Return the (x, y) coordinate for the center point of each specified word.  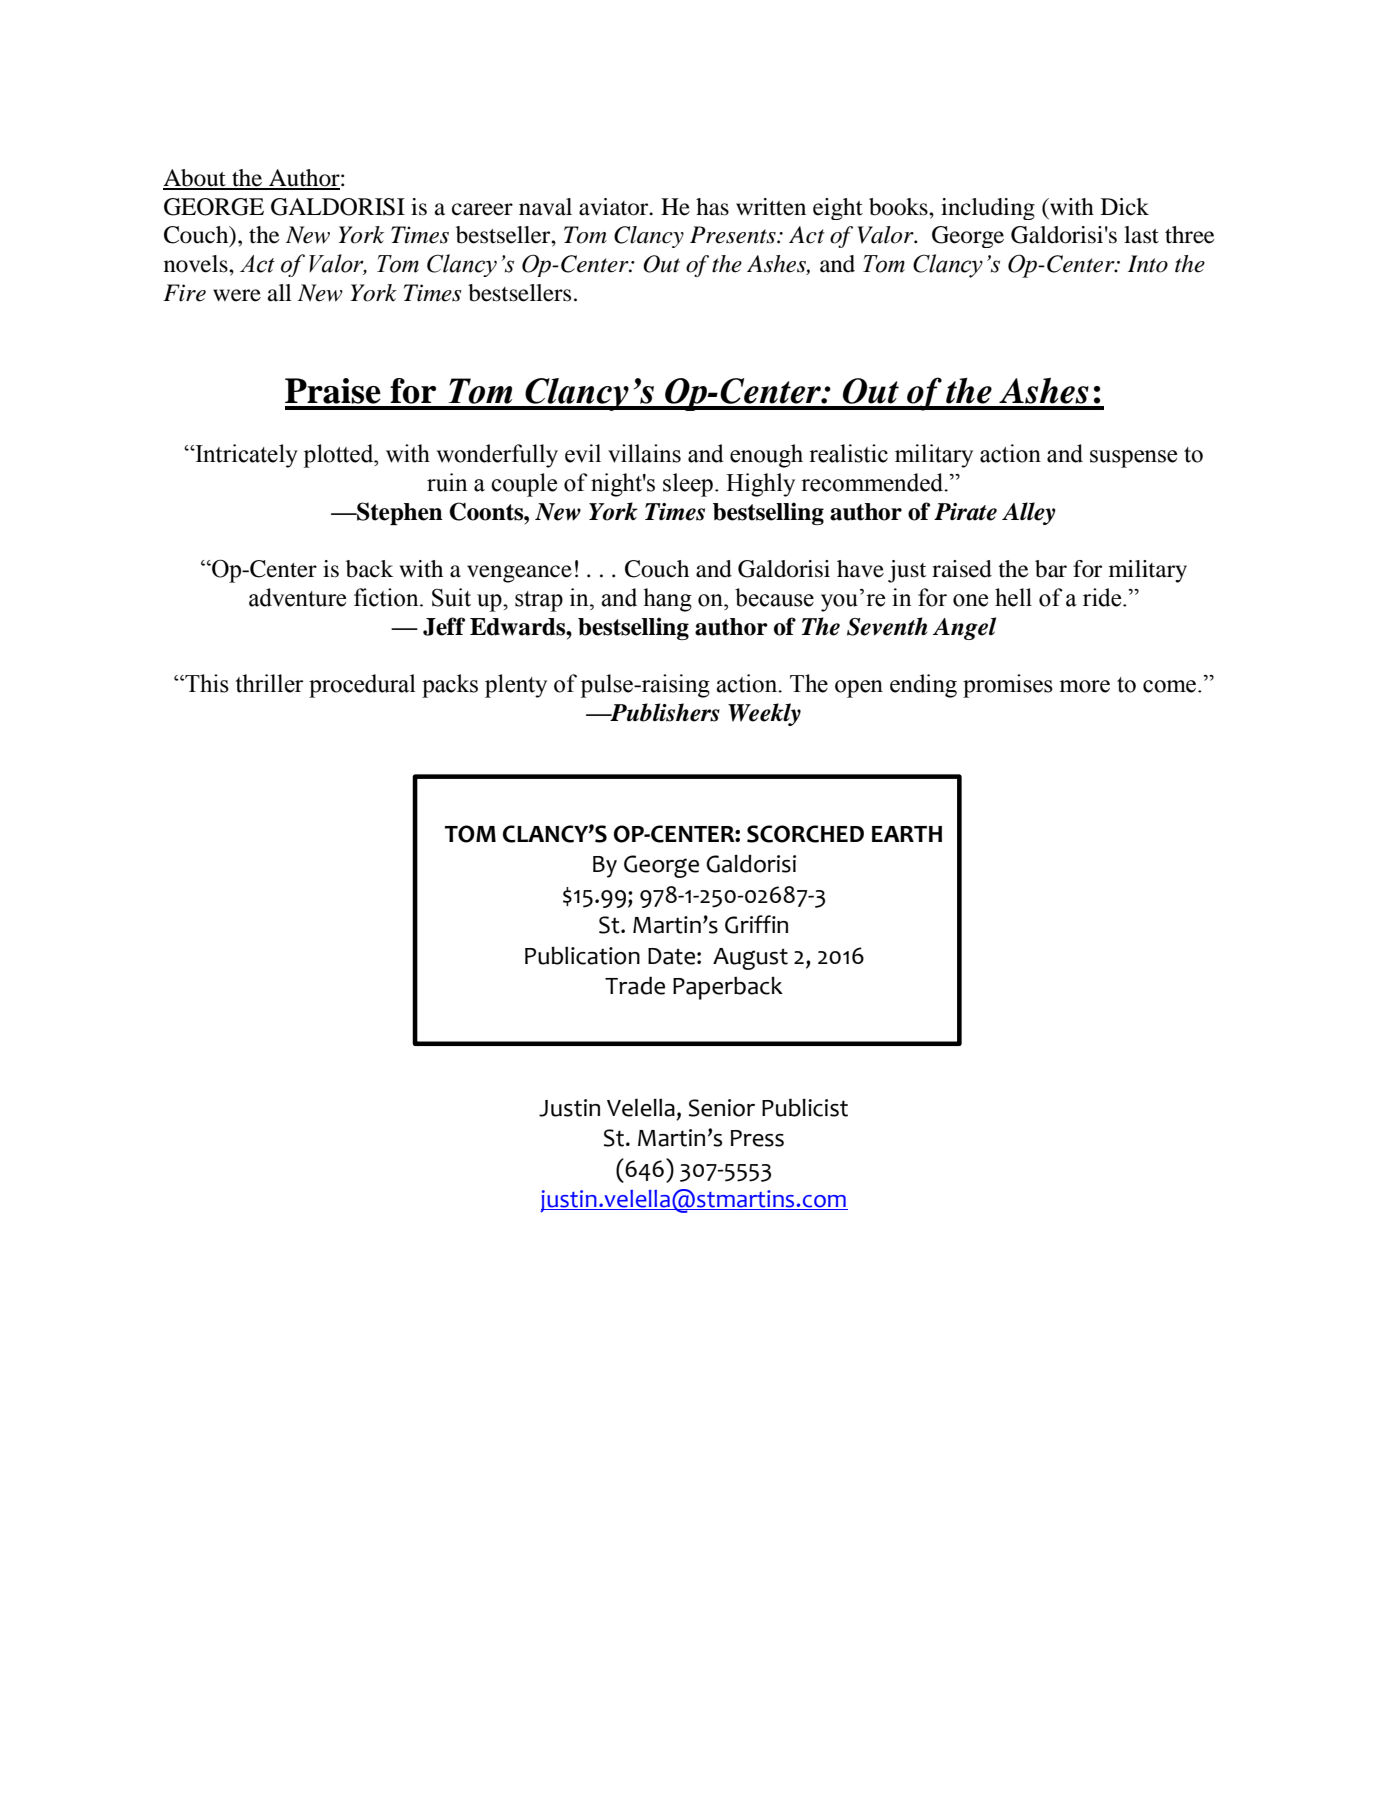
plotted (339, 456)
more (1084, 686)
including (988, 209)
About (195, 179)
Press (757, 1138)
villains (644, 453)
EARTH (907, 834)
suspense (1133, 459)
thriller (269, 683)
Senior (722, 1108)
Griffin (756, 924)
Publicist (805, 1107)
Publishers (664, 712)
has (712, 207)
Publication (582, 955)
